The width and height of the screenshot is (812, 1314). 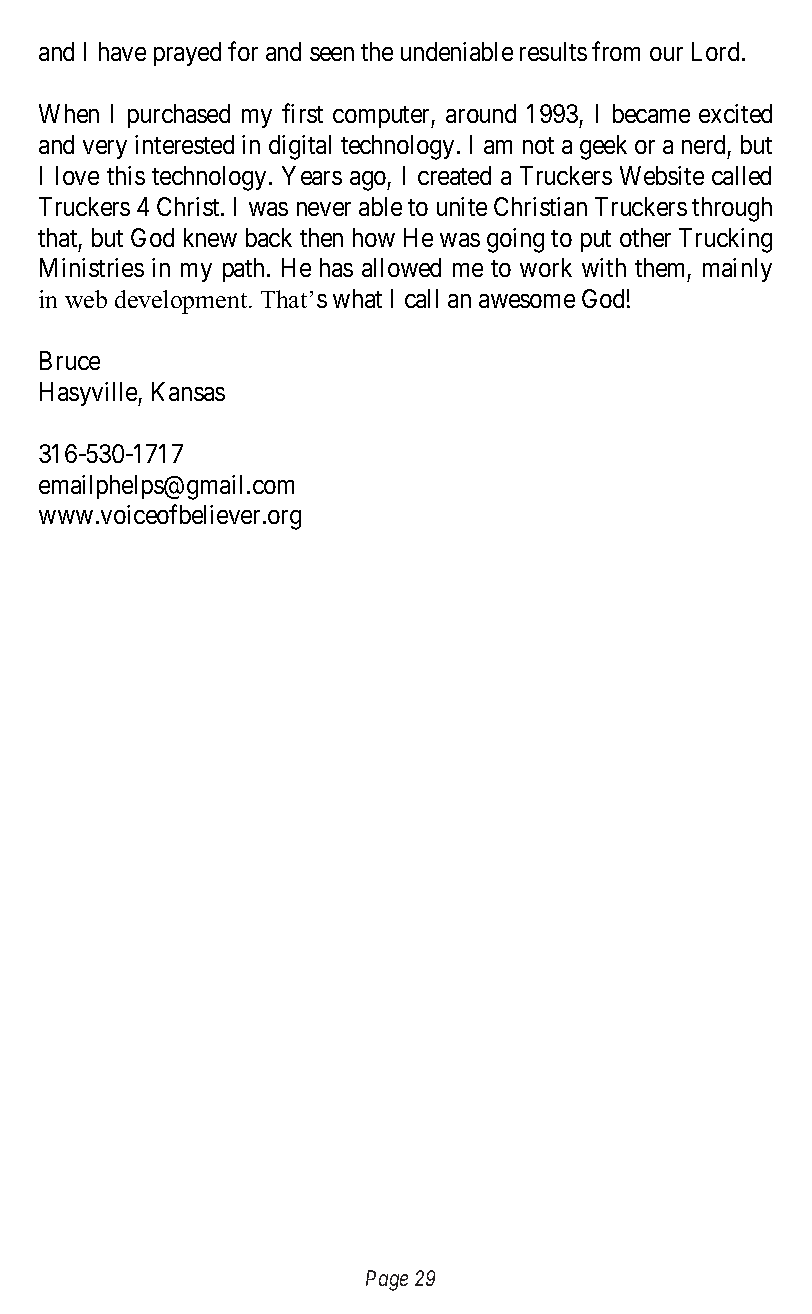 What do you see at coordinates (401, 267) in the screenshot?
I see `allowed` at bounding box center [401, 267].
